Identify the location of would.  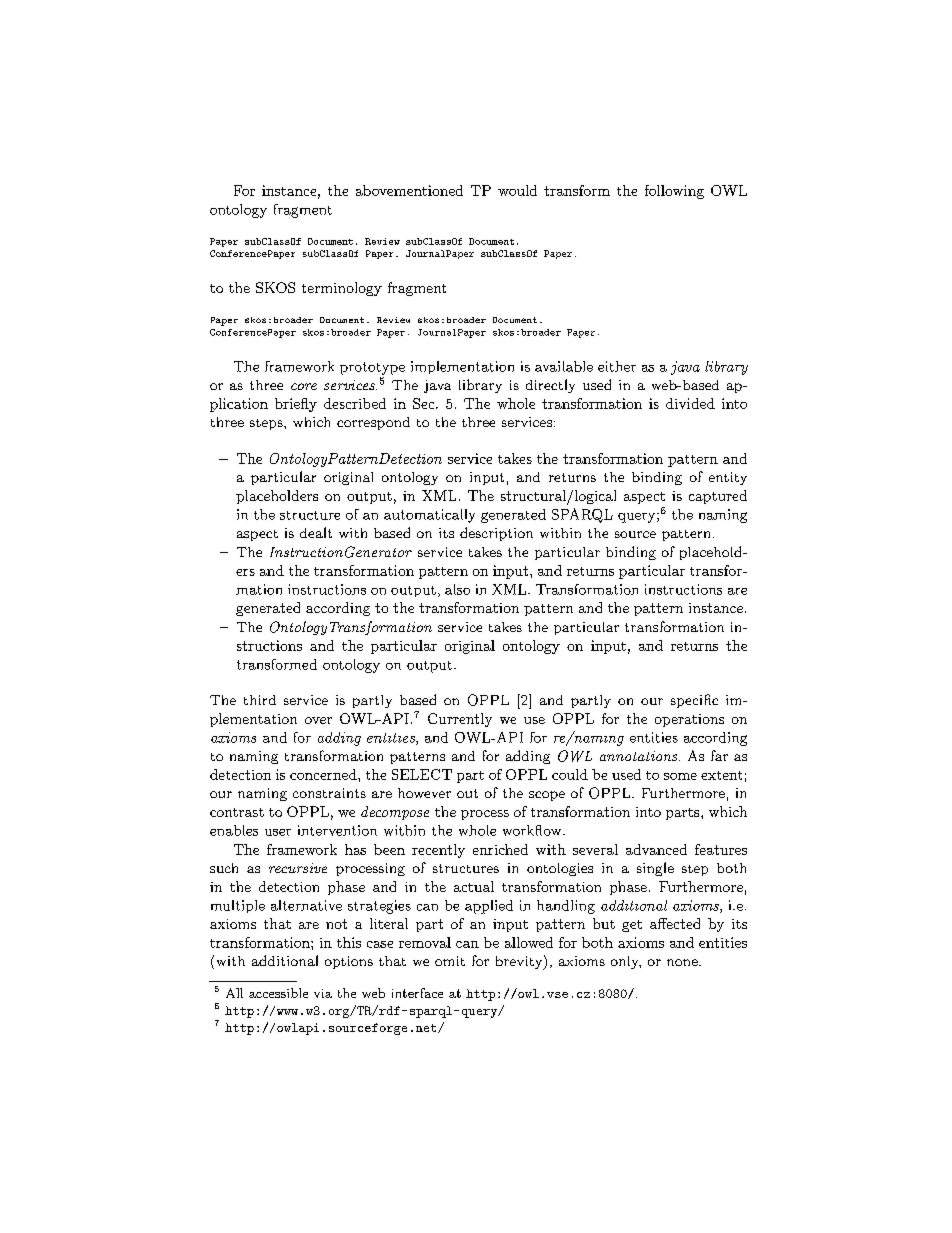
(517, 190).
